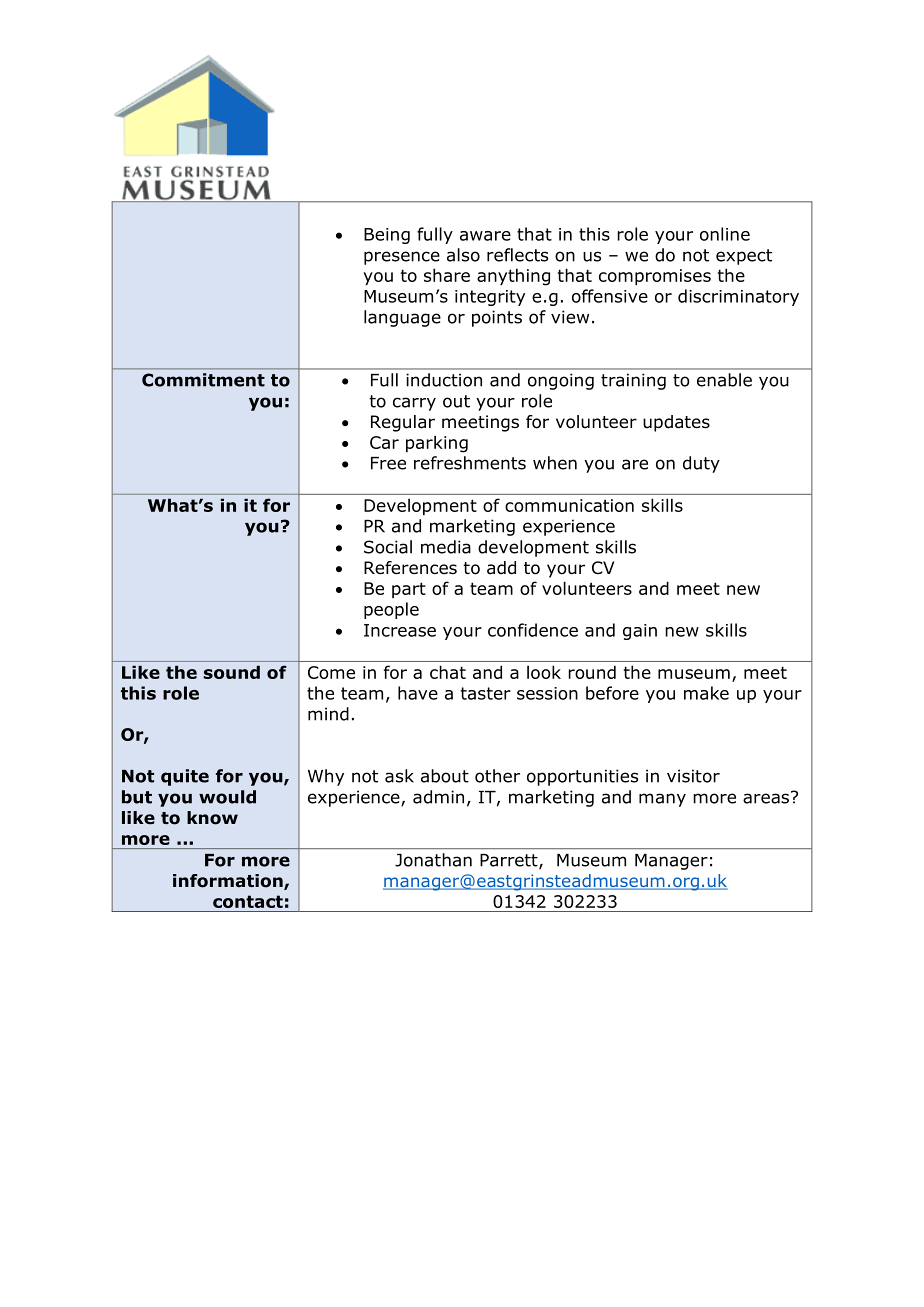  Describe the element at coordinates (463, 255) in the screenshot. I see `also` at that location.
